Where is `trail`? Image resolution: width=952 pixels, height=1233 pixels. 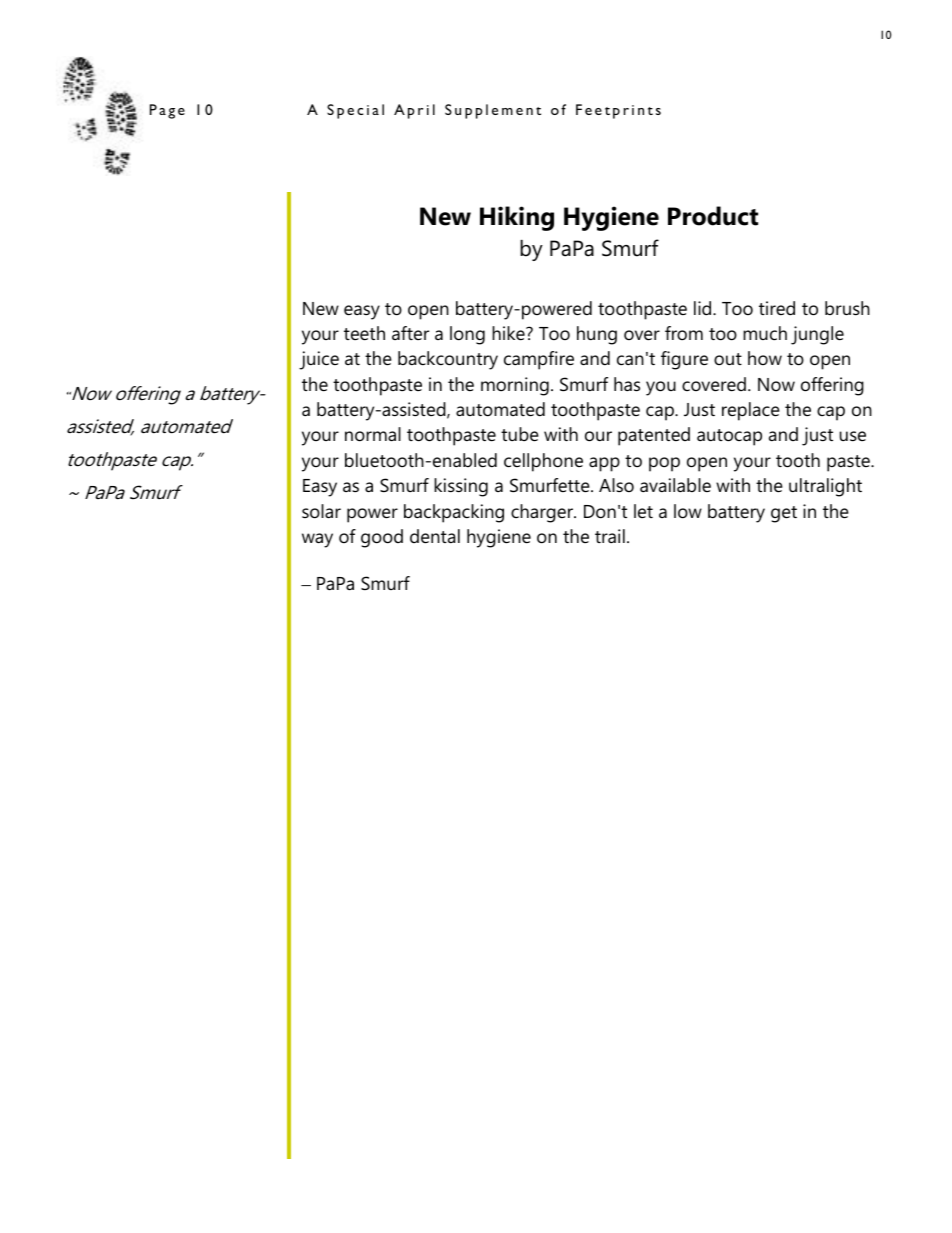
trail is located at coordinates (610, 536).
